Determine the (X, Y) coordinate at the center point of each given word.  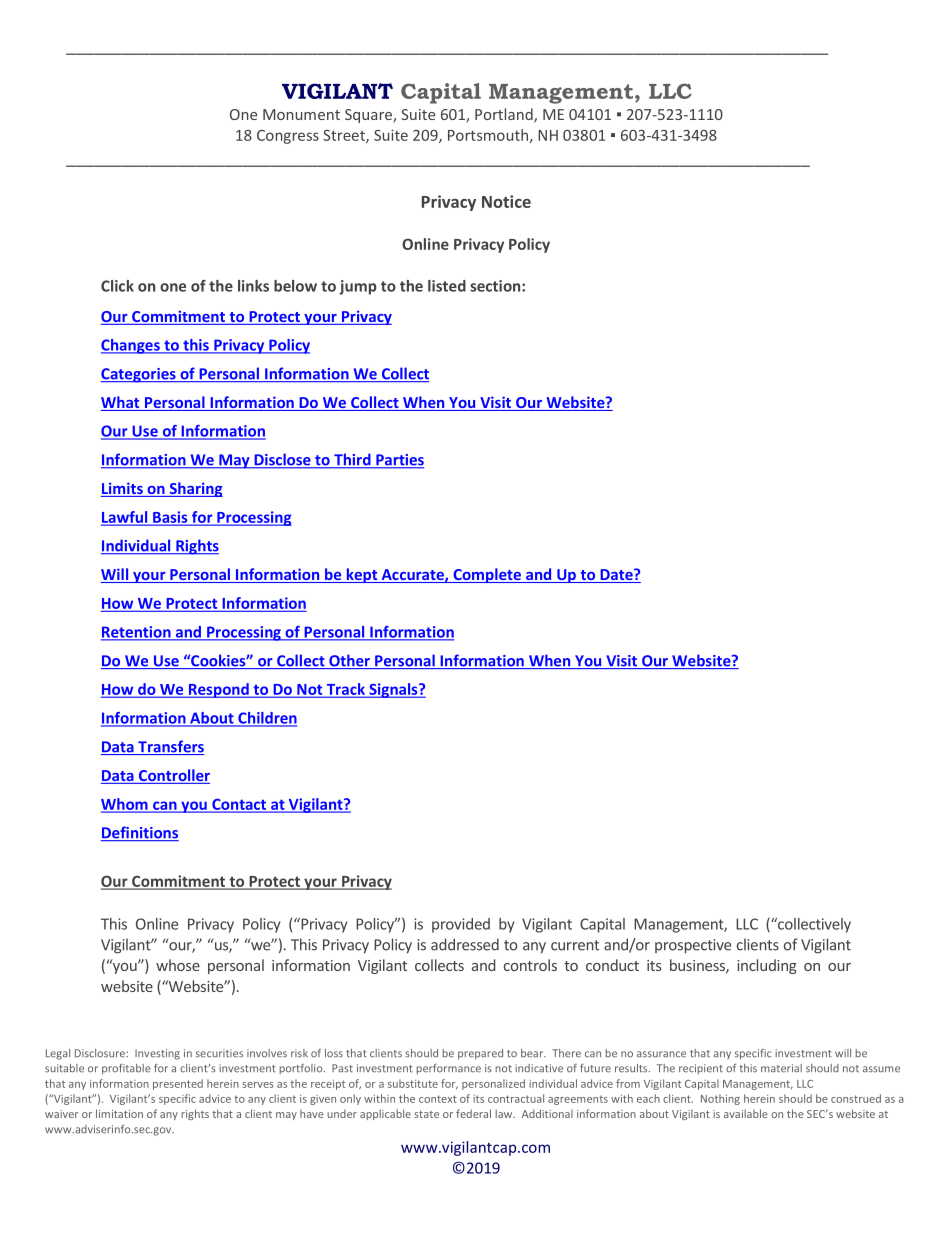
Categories (139, 375)
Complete (487, 575)
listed (447, 286)
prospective (693, 946)
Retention (137, 633)
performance (448, 1069)
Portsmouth (488, 135)
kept (362, 575)
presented (178, 1084)
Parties (399, 461)
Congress (288, 137)
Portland (505, 115)
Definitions (140, 833)
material (781, 1068)
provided (461, 925)
